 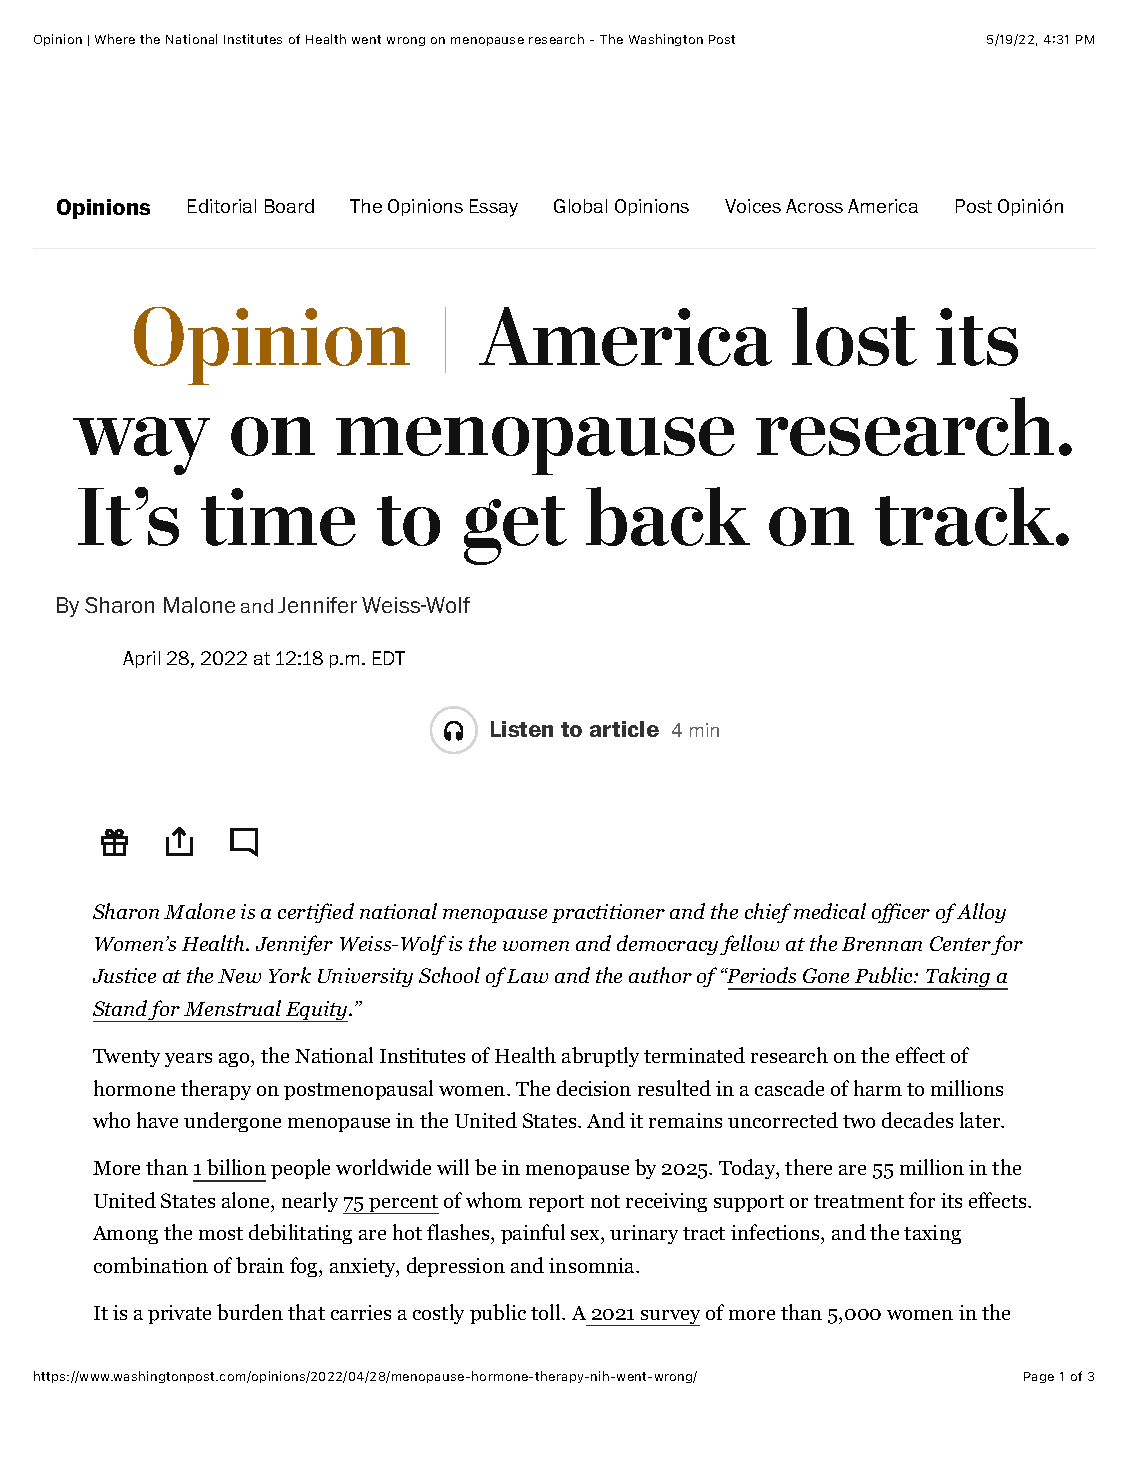 What do you see at coordinates (547, 1312) in the screenshot?
I see `toll` at bounding box center [547, 1312].
